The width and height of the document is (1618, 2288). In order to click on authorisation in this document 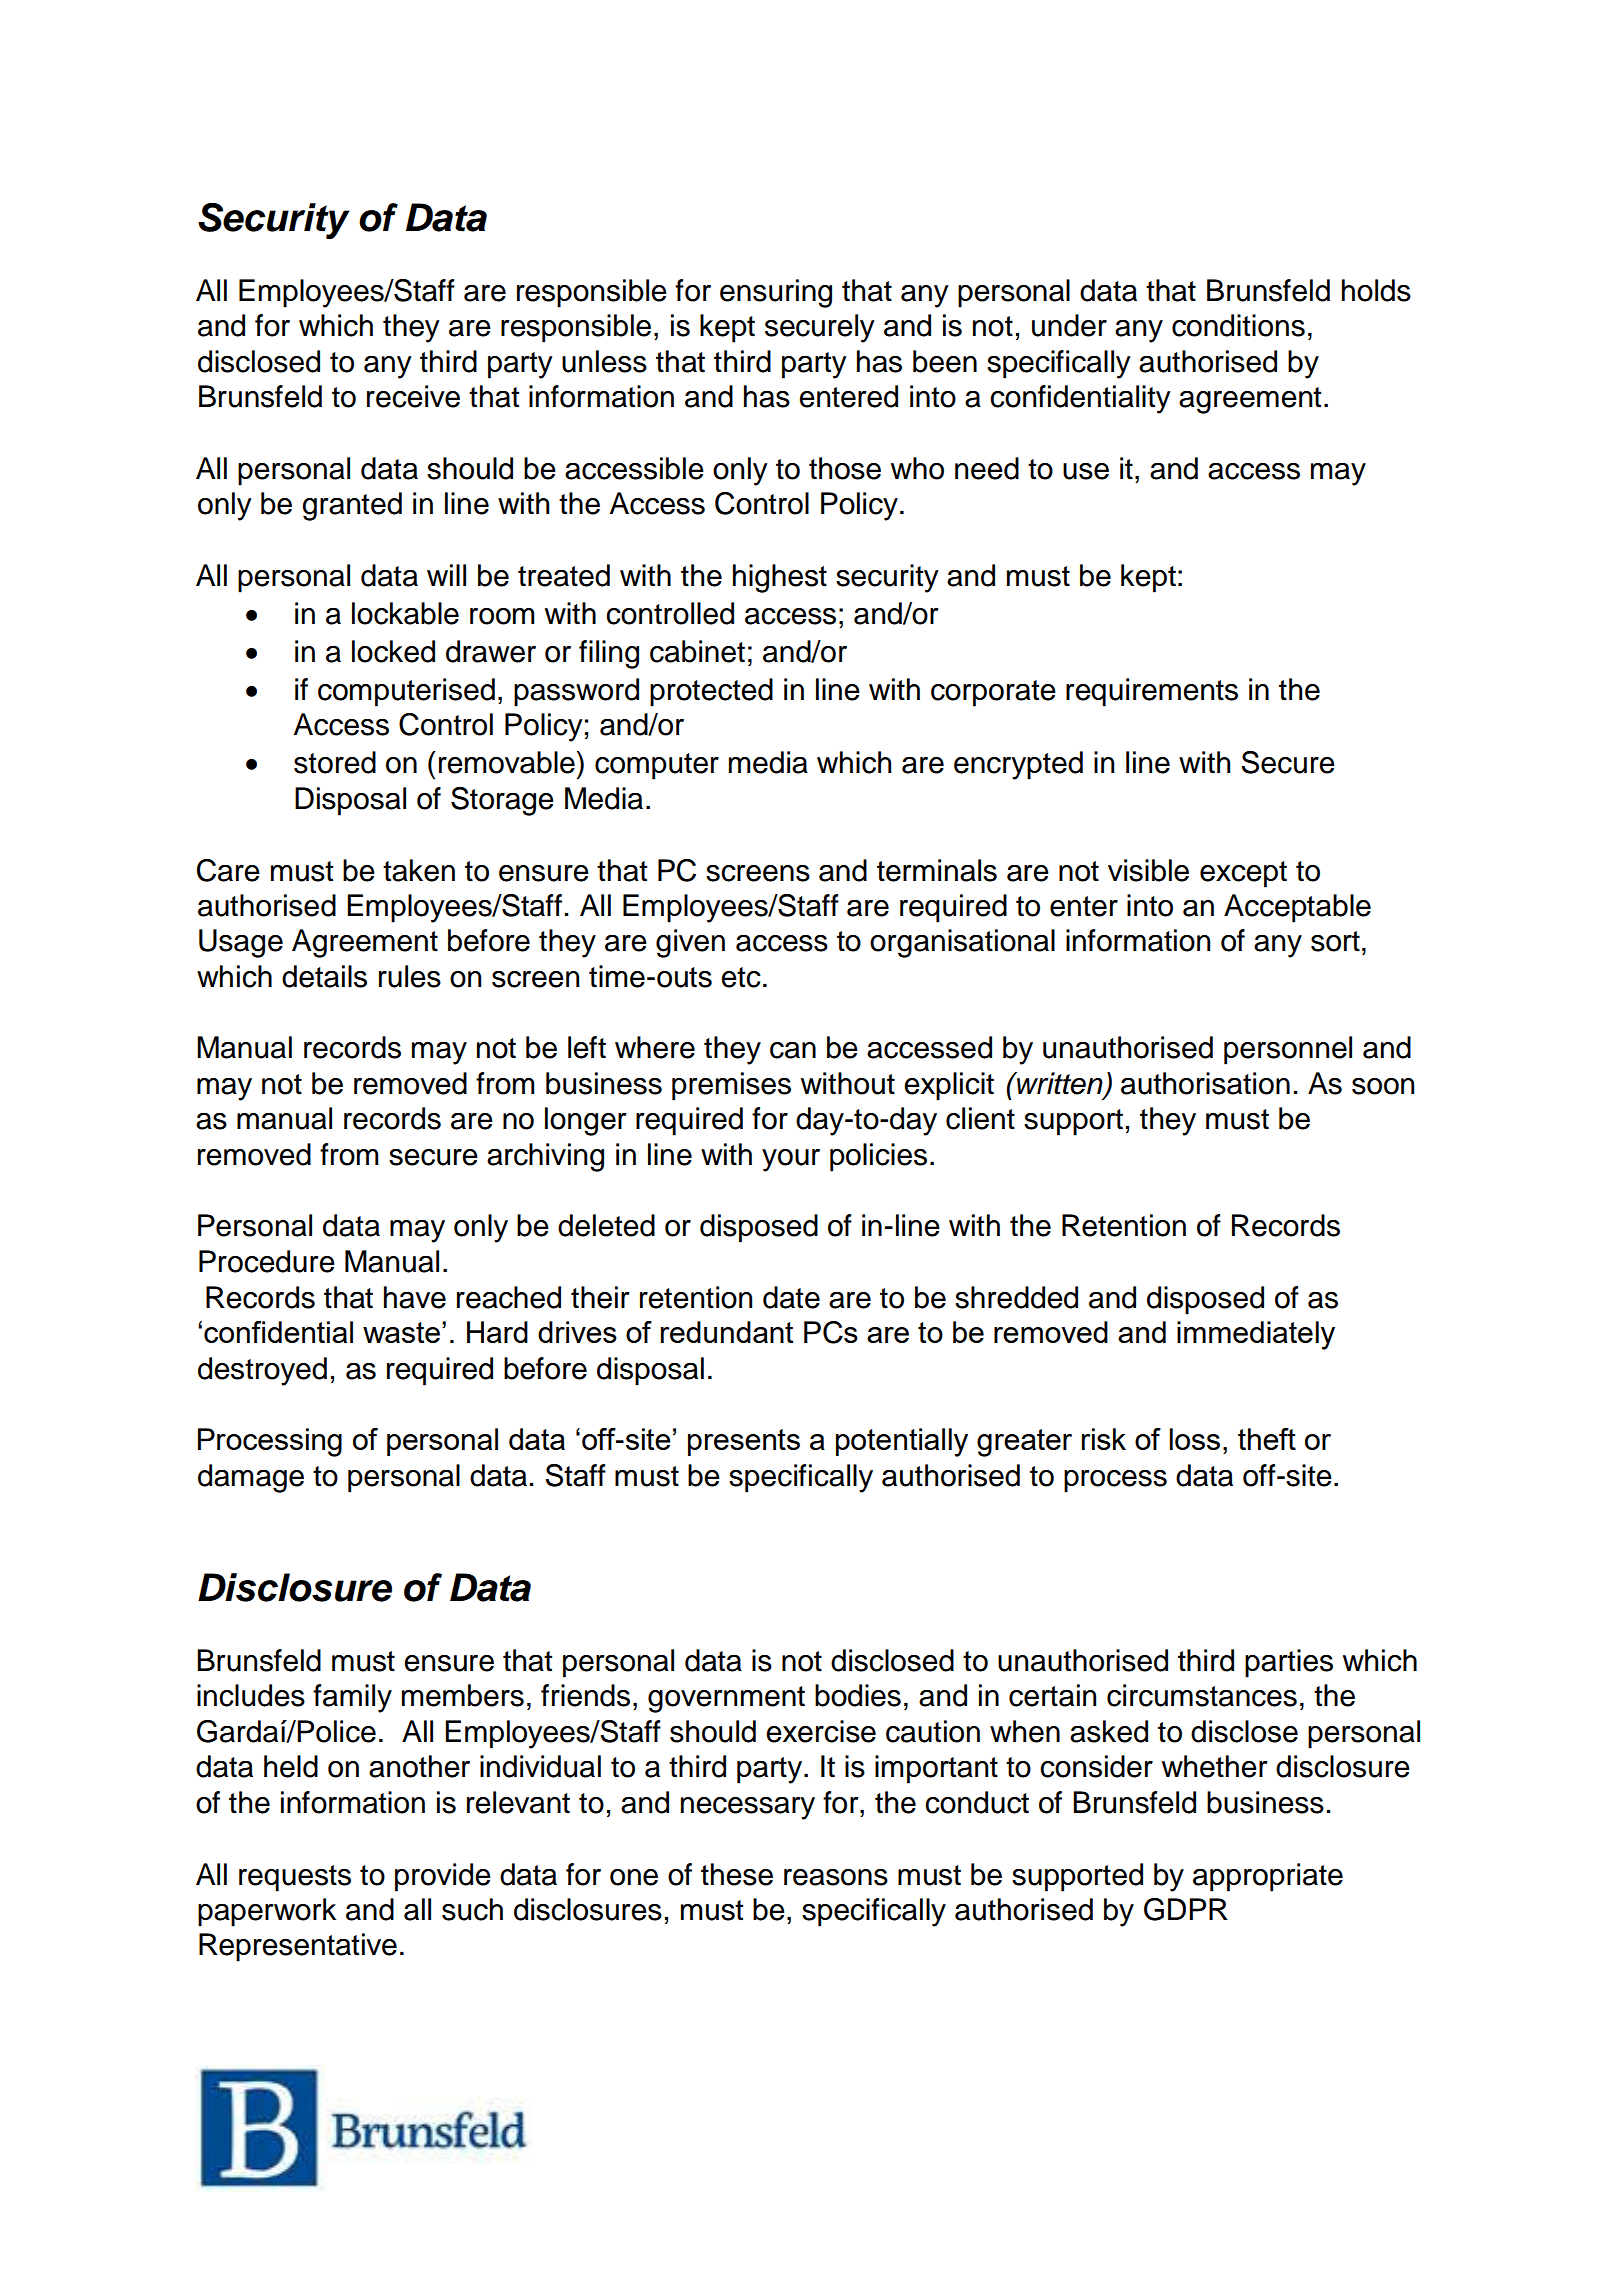, I will do `click(1205, 1083)`.
